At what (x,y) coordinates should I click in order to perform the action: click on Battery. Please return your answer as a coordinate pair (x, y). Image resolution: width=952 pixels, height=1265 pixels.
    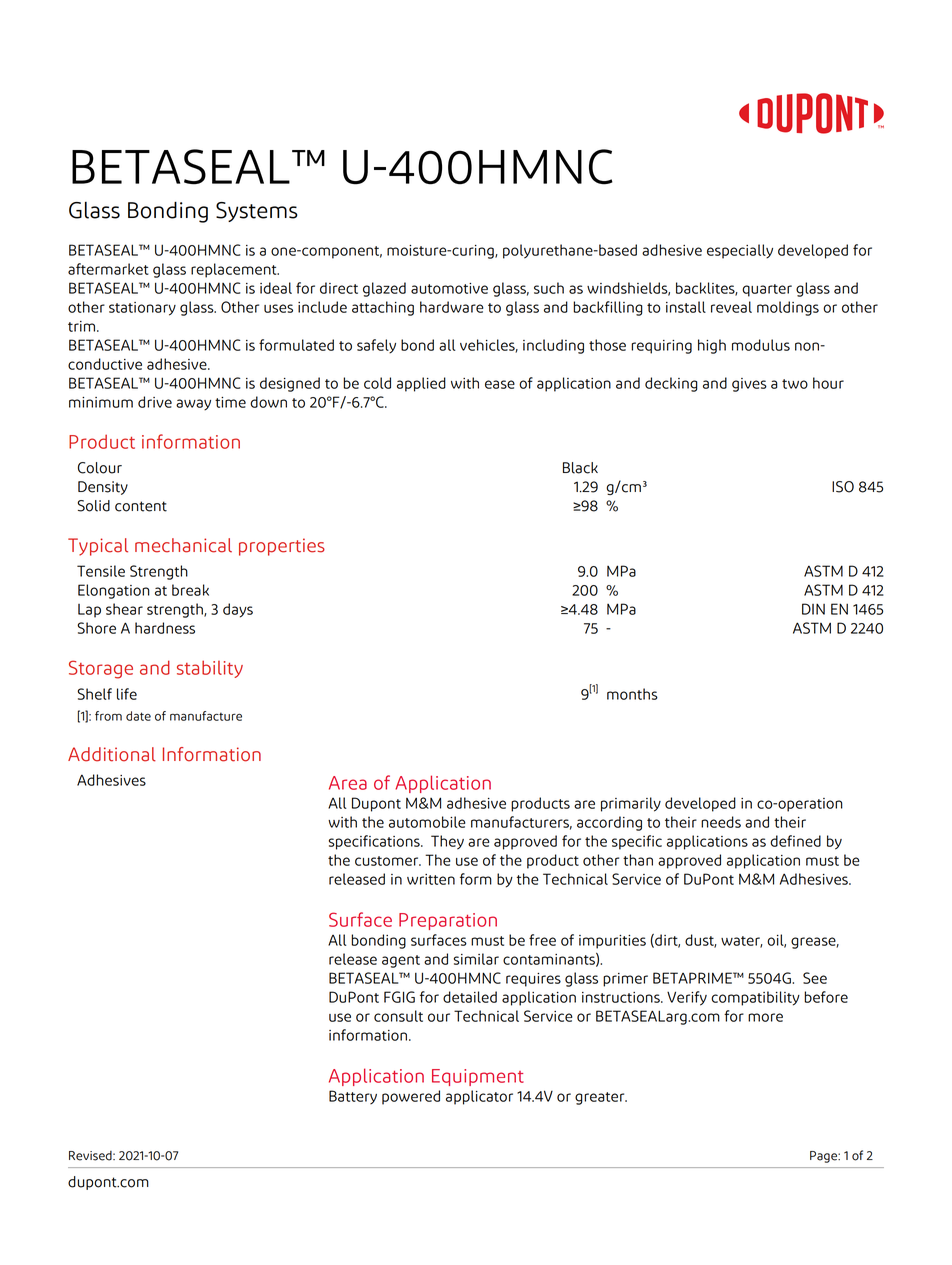
    Looking at the image, I should click on (353, 1097).
